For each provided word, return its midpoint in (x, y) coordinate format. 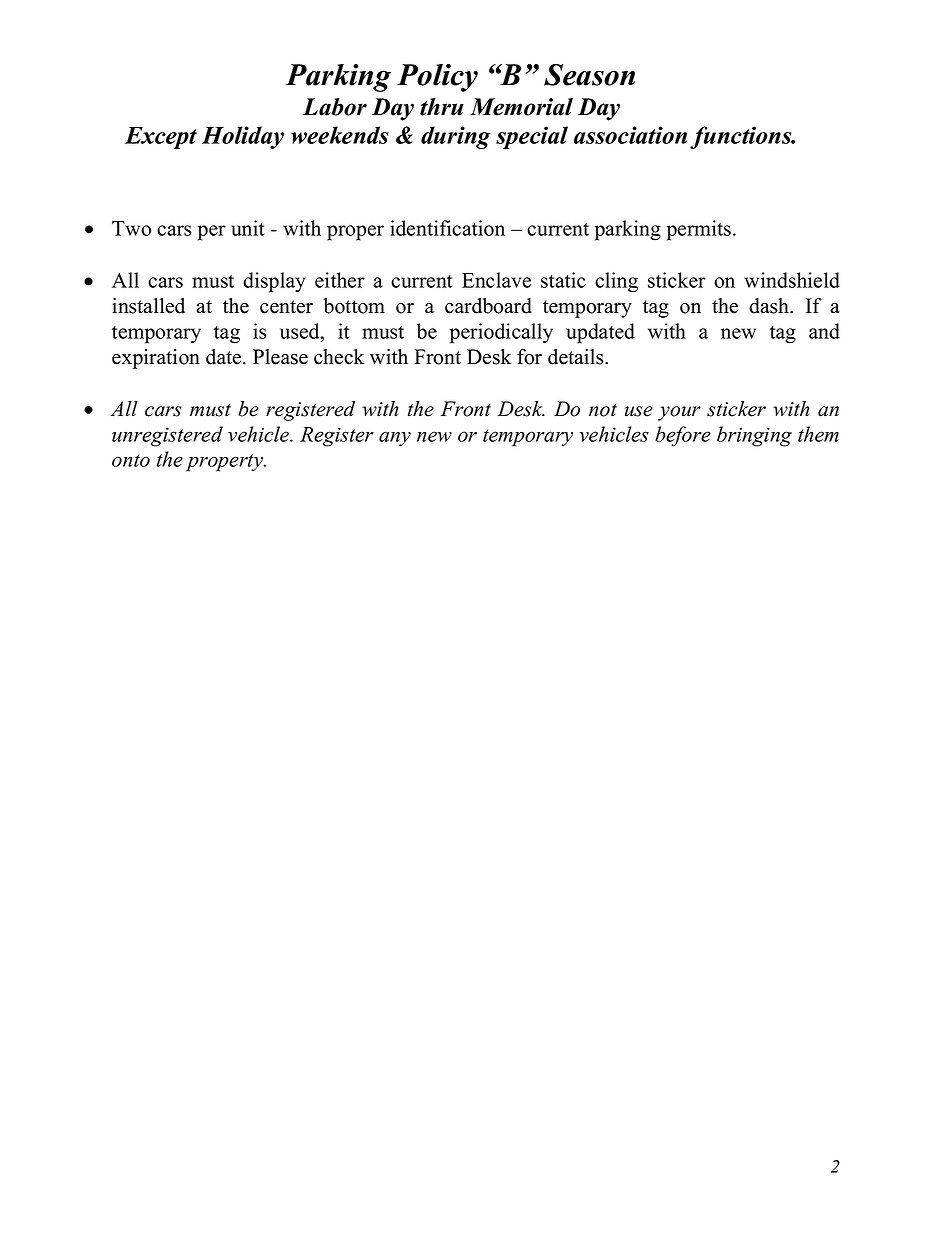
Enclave (496, 280)
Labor (335, 107)
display (274, 282)
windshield (792, 280)
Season (589, 75)
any (395, 438)
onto (131, 460)
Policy (437, 78)
